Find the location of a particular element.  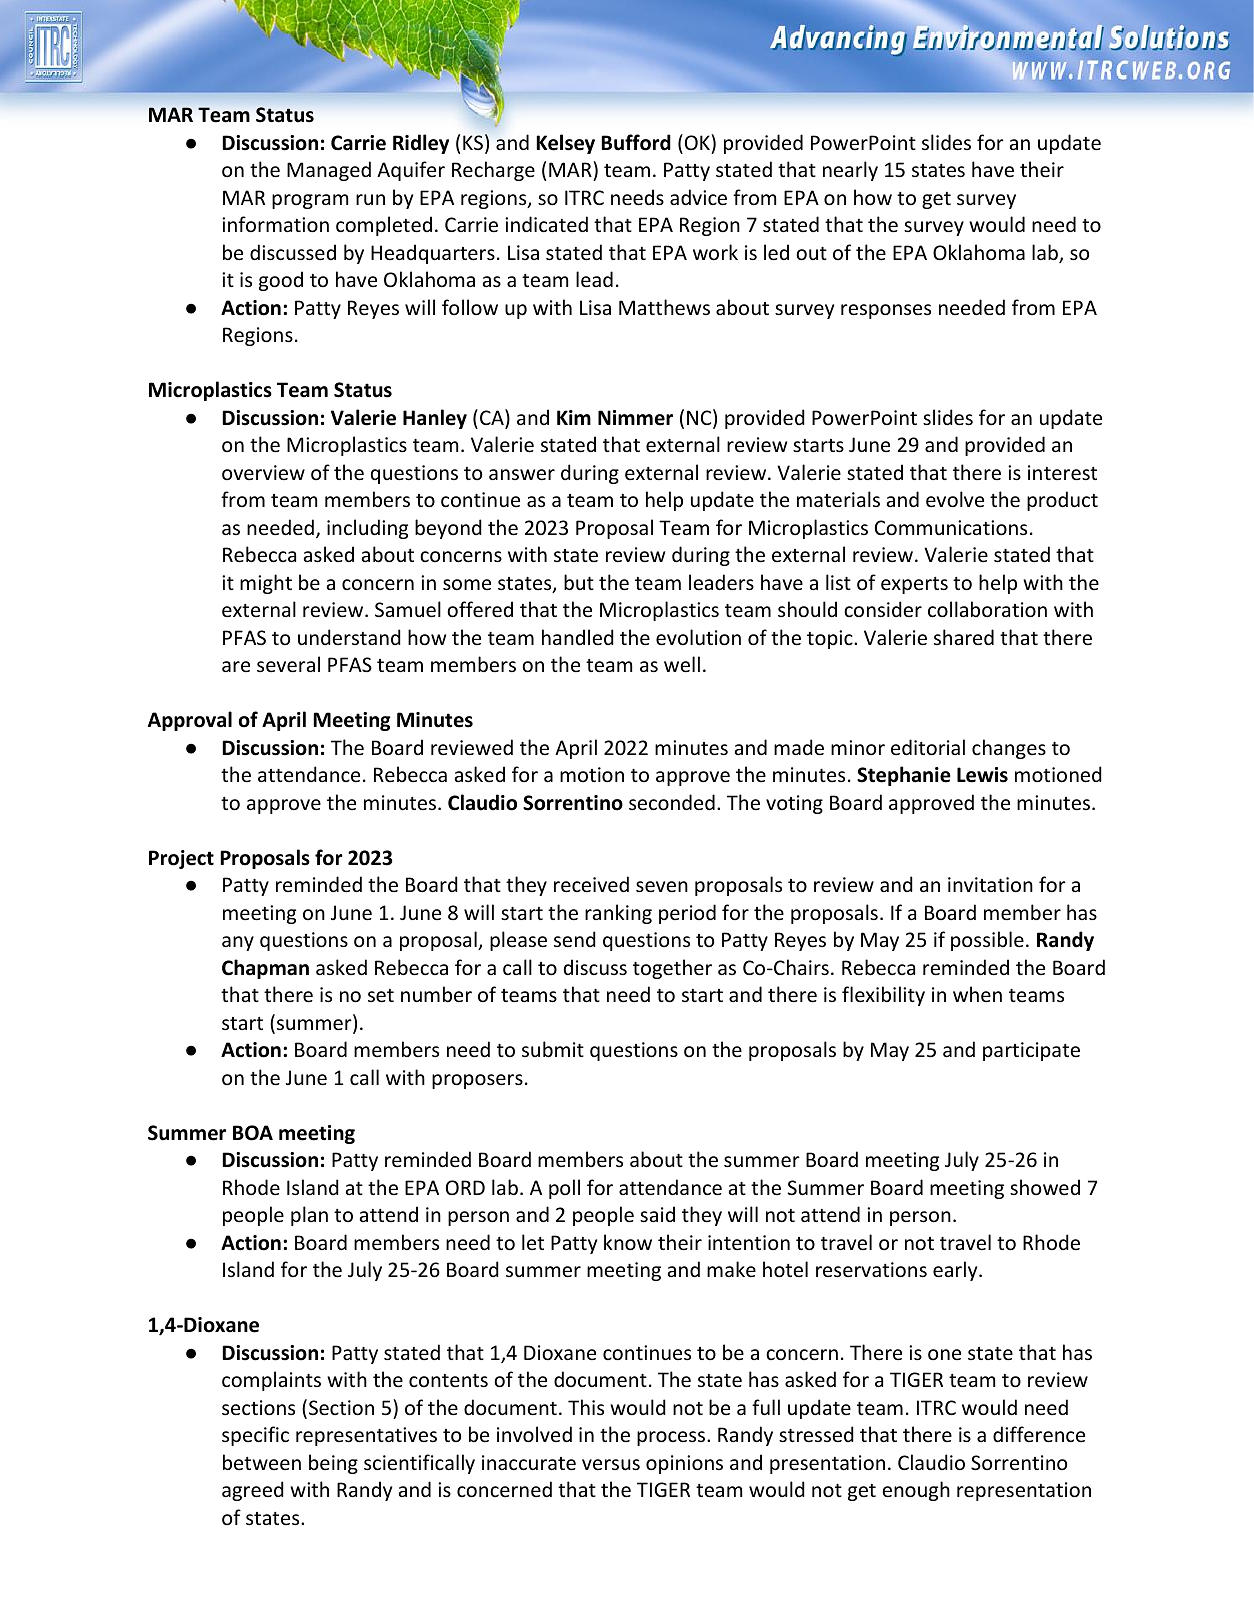

program is located at coordinates (310, 201).
